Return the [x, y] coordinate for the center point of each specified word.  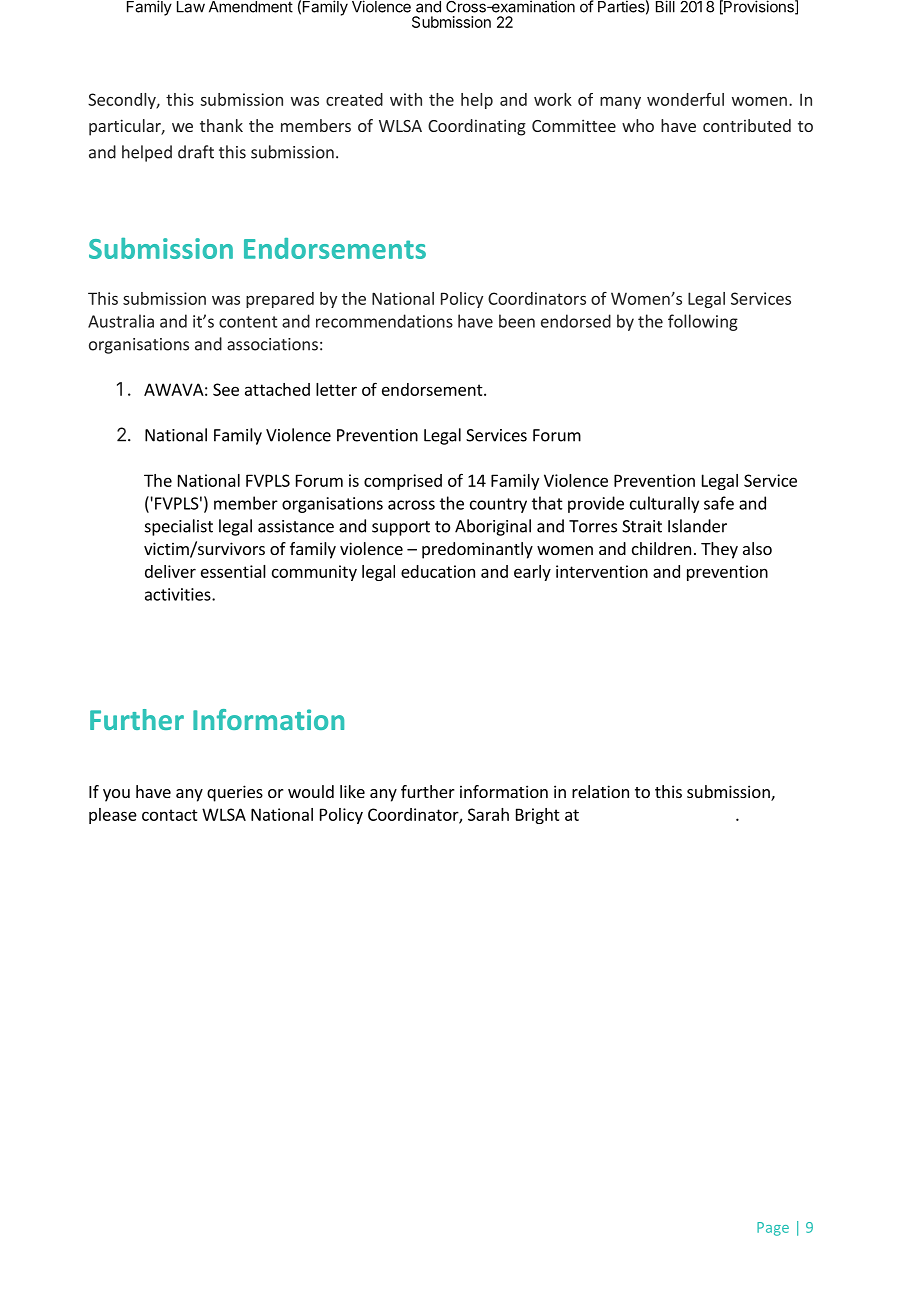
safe [719, 503]
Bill [665, 6]
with [406, 99]
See [226, 389]
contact [170, 815]
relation [600, 791]
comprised [403, 482]
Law [191, 7]
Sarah [488, 814]
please [113, 816]
